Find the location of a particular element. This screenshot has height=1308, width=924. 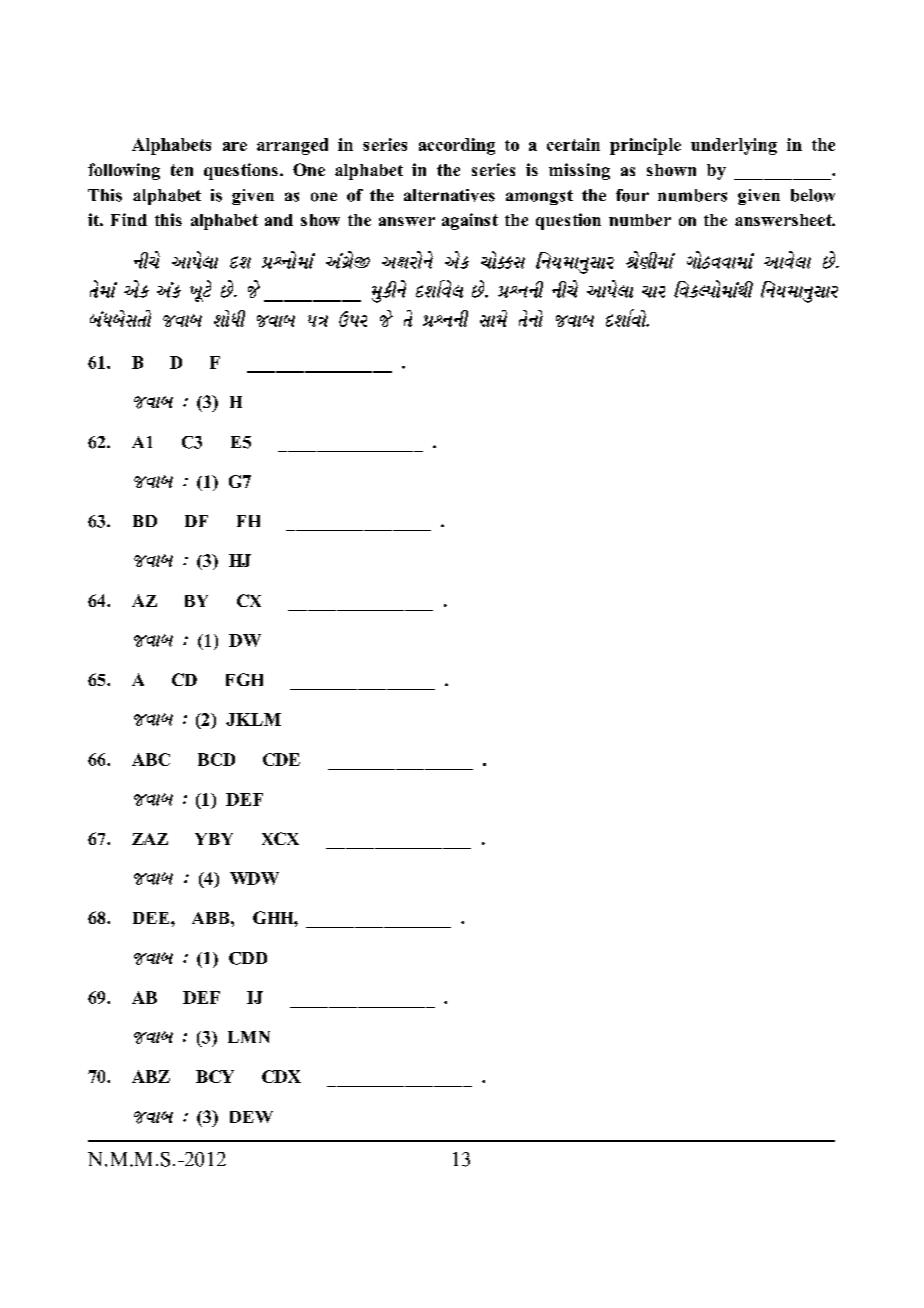

ABC is located at coordinates (151, 759).
